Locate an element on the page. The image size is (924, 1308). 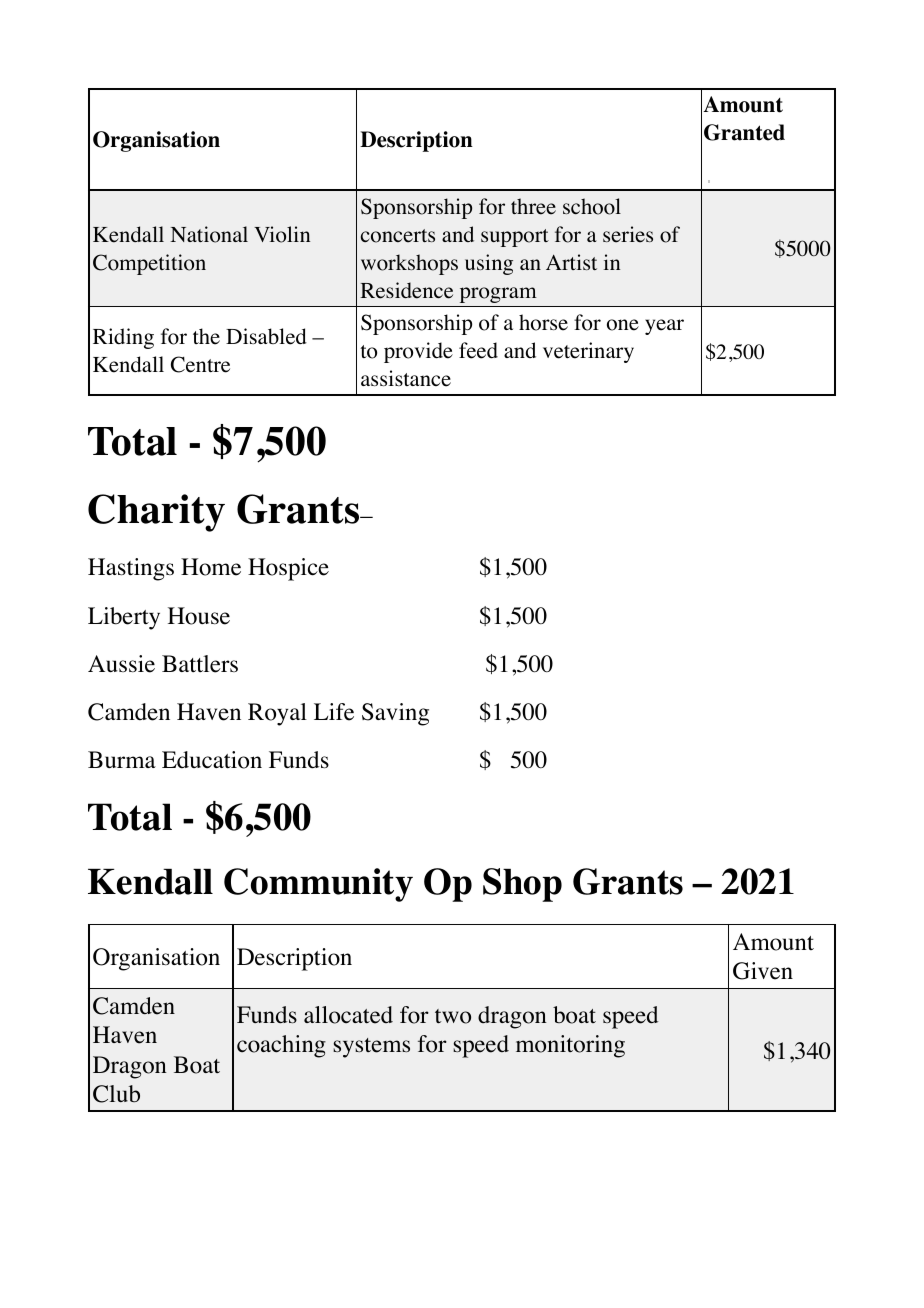
year is located at coordinates (664, 327).
